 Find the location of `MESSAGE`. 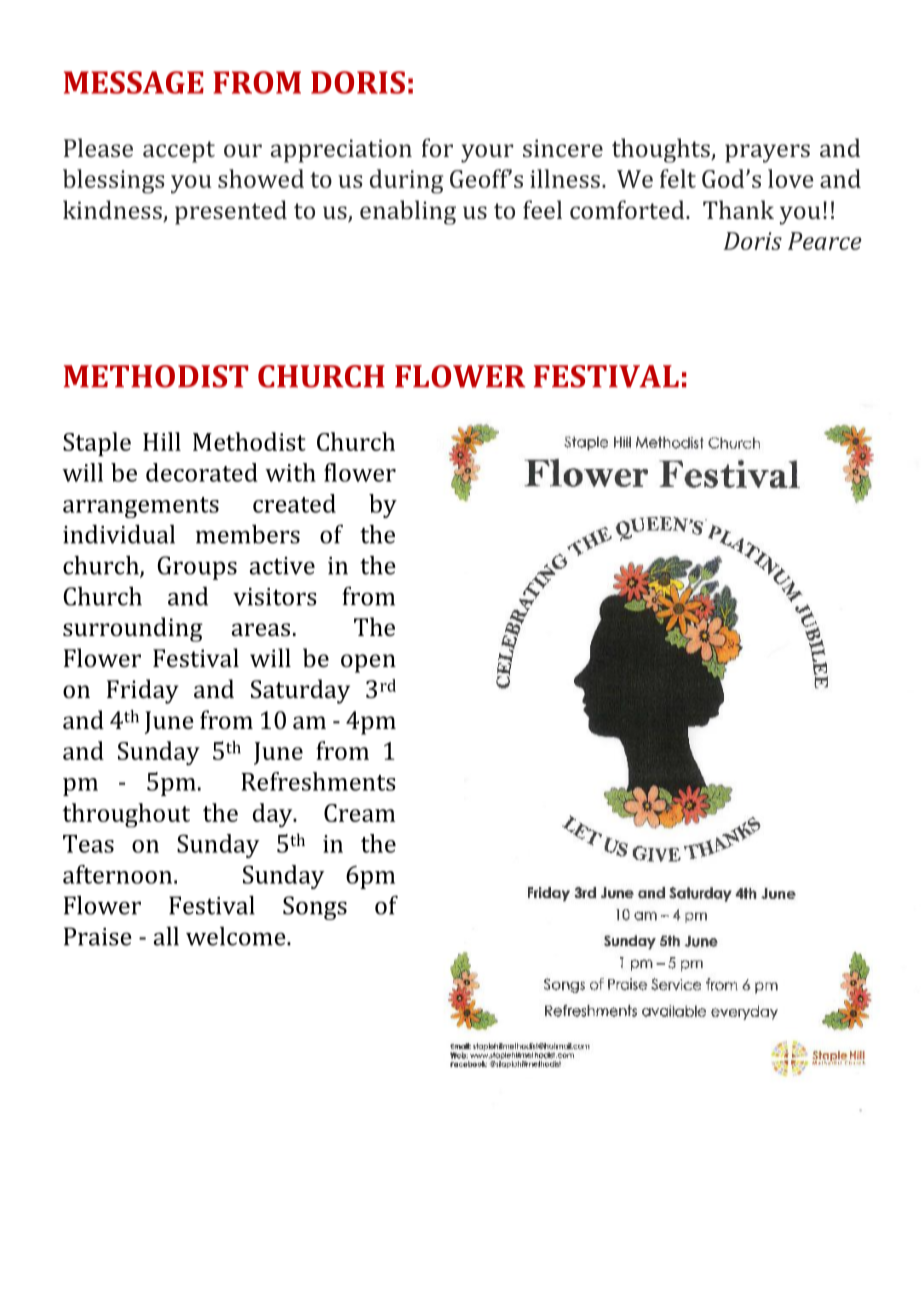

MESSAGE is located at coordinates (134, 82).
